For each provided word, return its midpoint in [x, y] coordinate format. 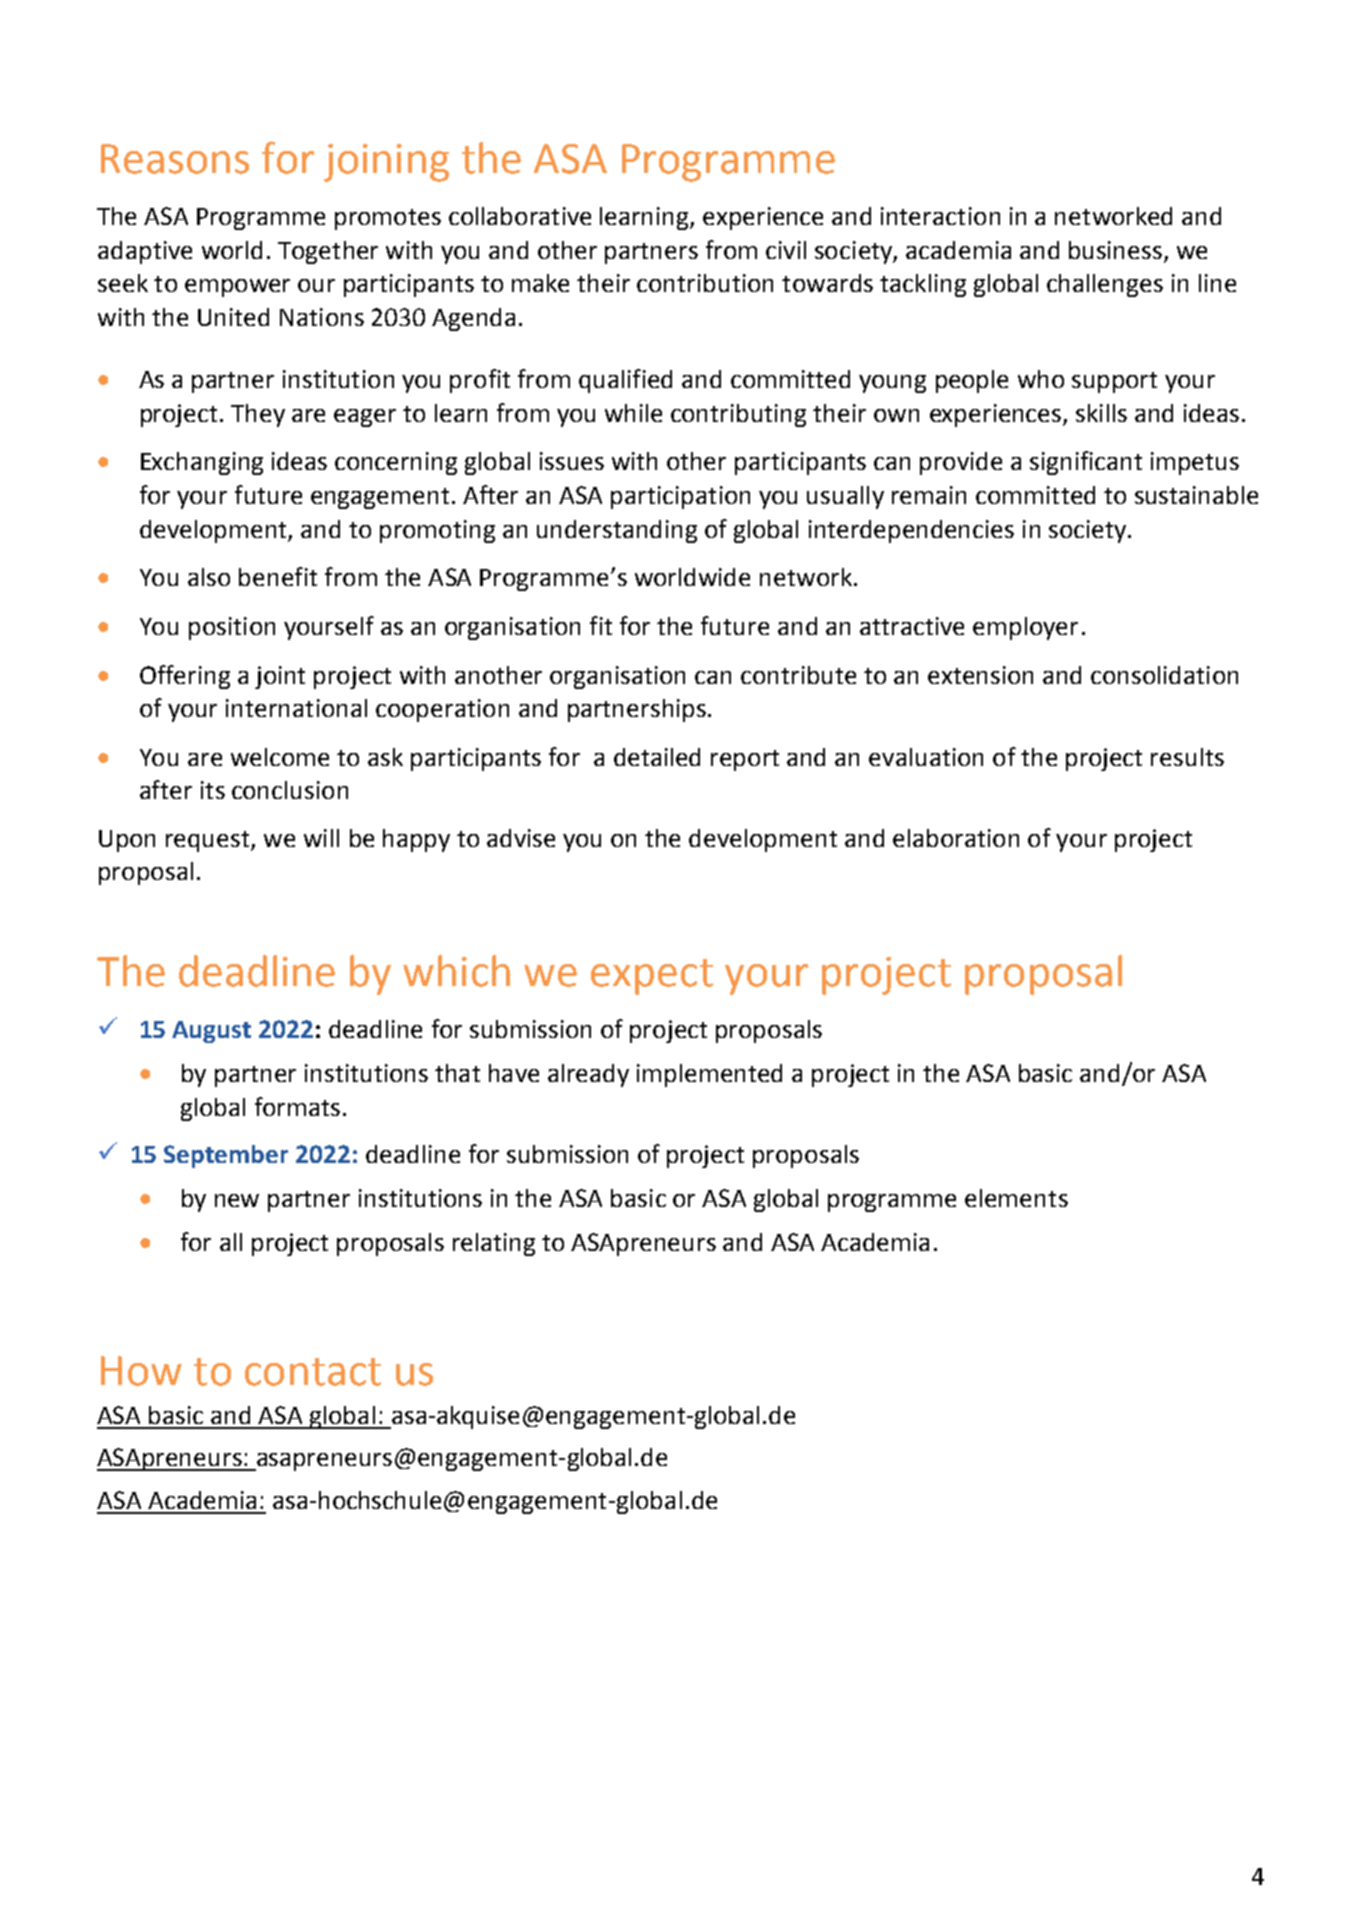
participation [680, 497]
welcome [280, 757]
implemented [709, 1075]
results [1187, 757]
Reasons [175, 159]
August [211, 1032]
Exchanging [202, 463]
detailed [657, 757]
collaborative [520, 216]
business [1115, 250]
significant [1086, 463]
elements [1016, 1198]
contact [313, 1372]
